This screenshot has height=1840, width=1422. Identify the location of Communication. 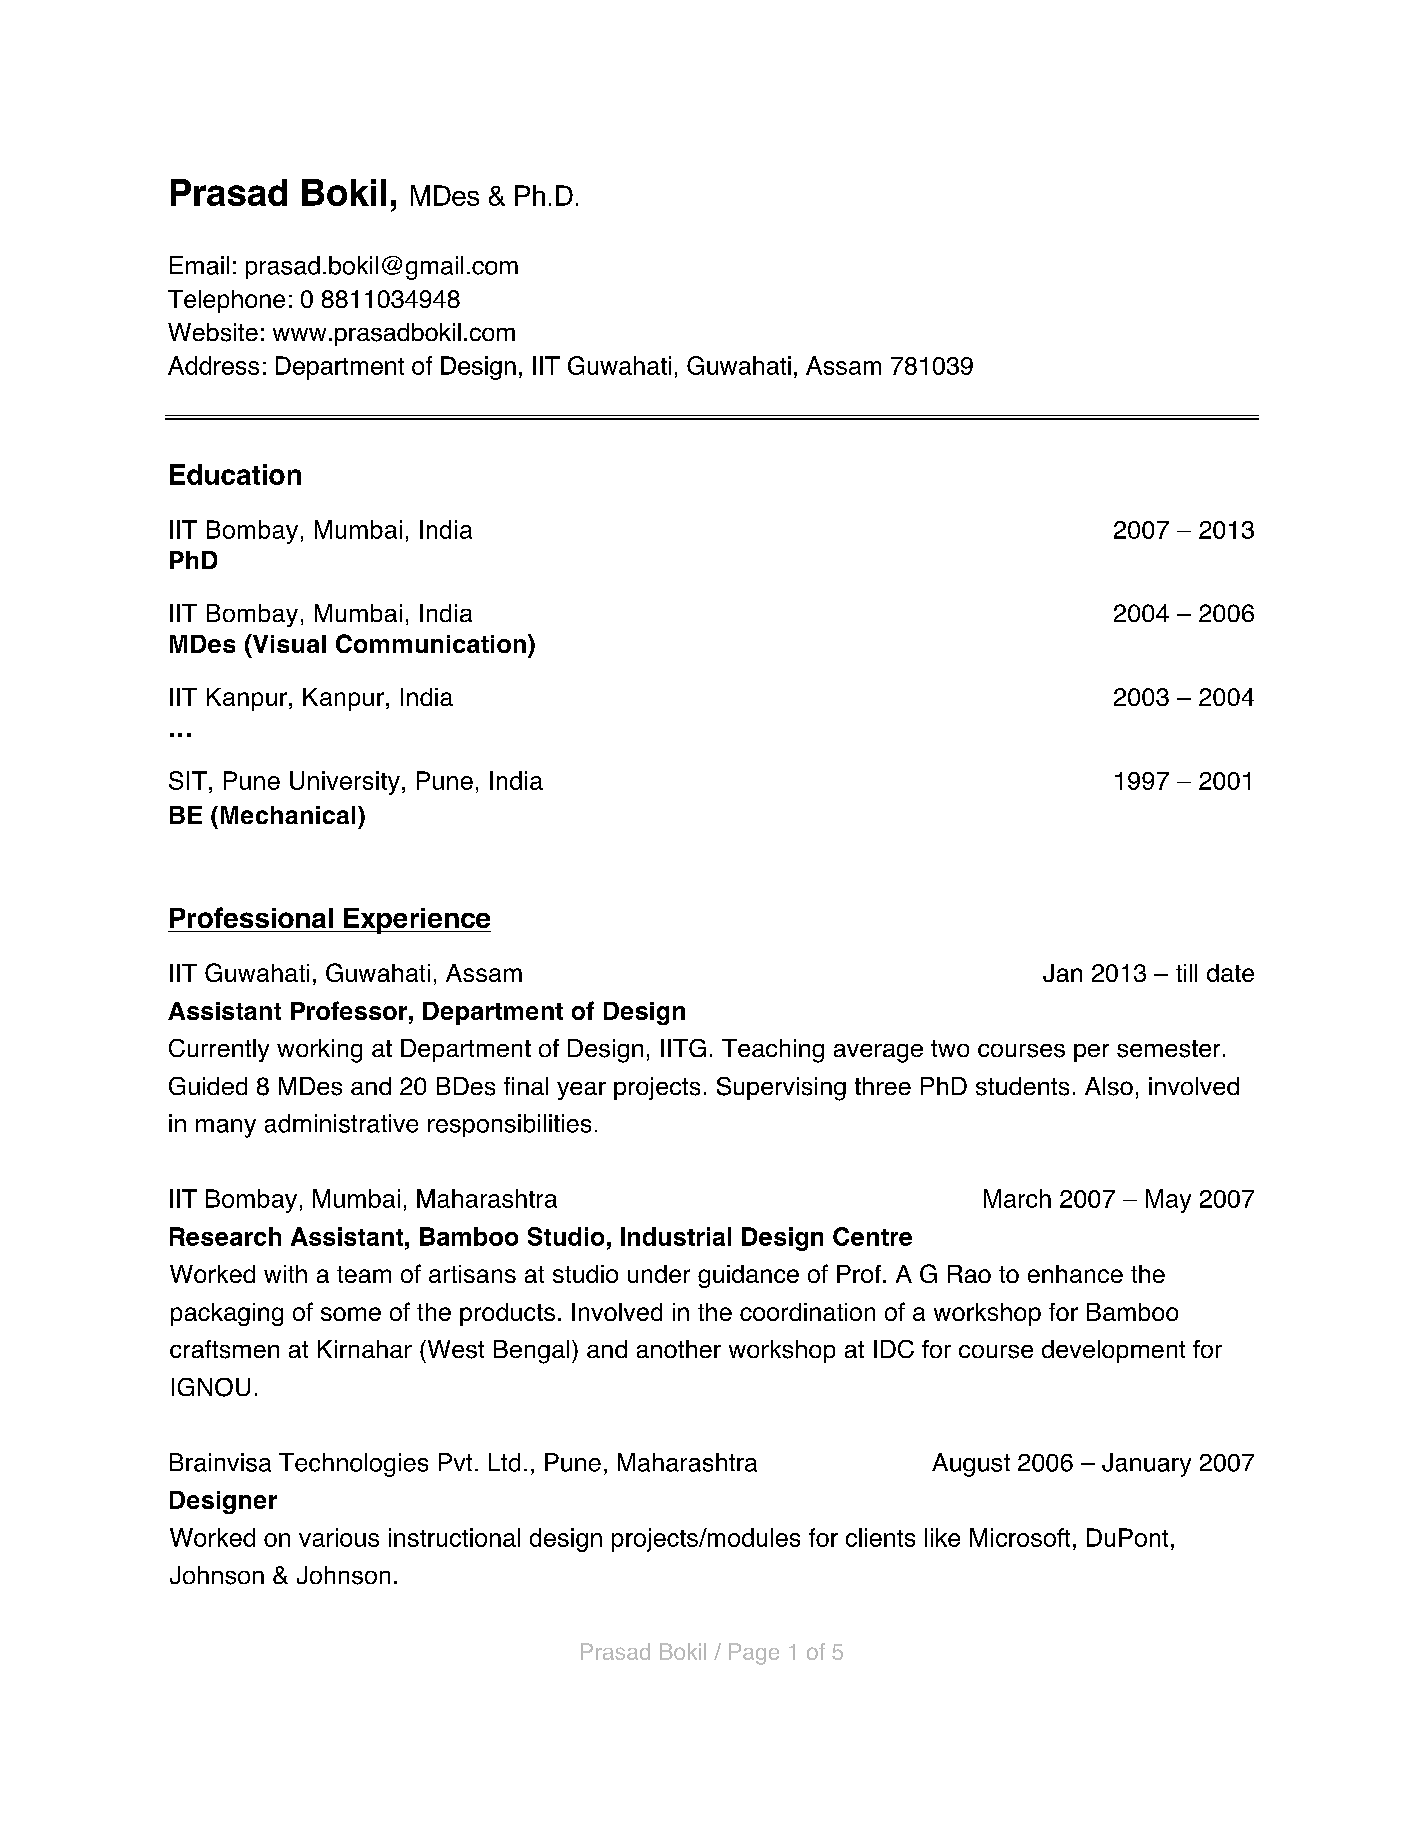
(431, 643).
